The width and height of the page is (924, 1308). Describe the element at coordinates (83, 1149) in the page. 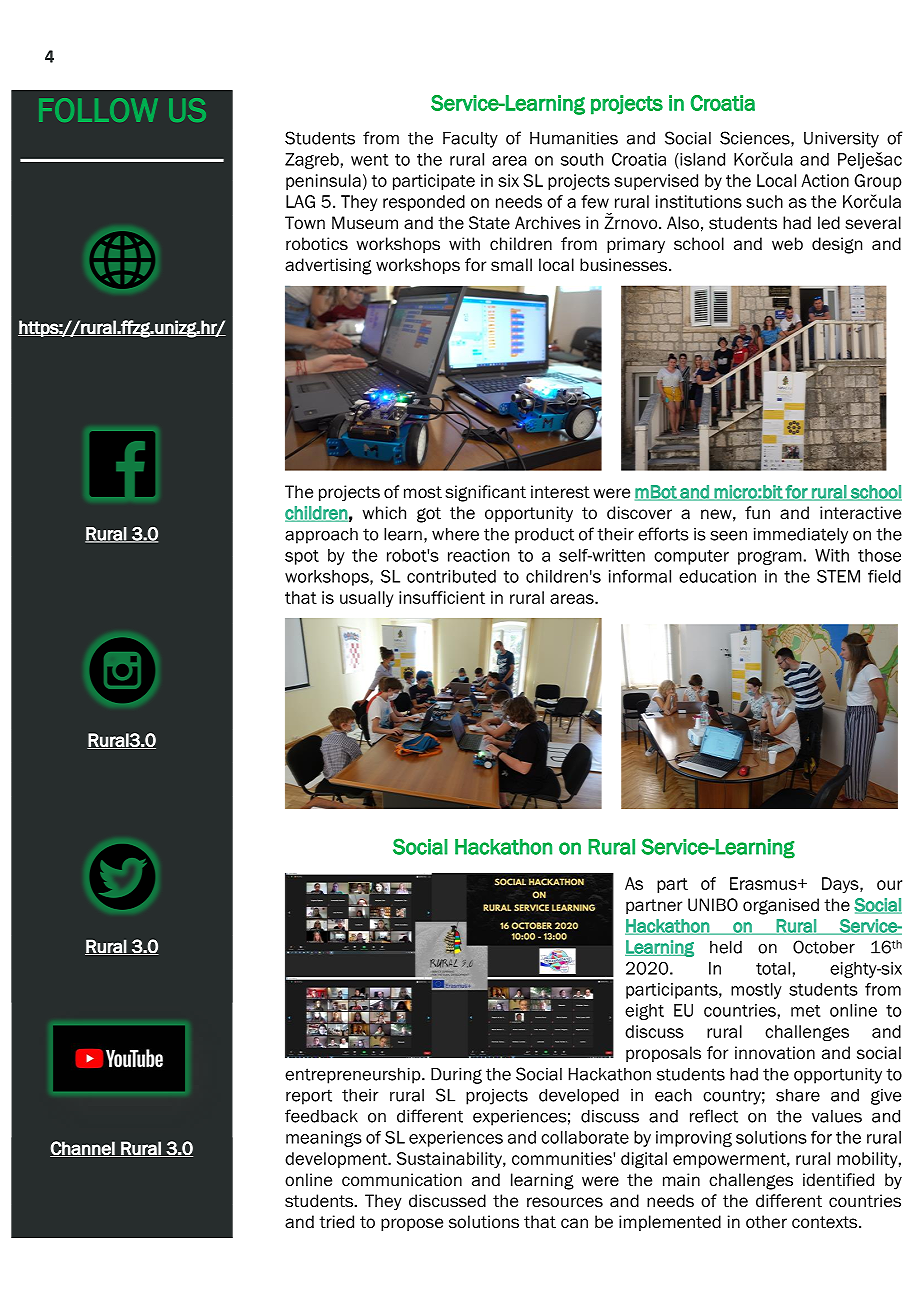

I see `Channel` at that location.
